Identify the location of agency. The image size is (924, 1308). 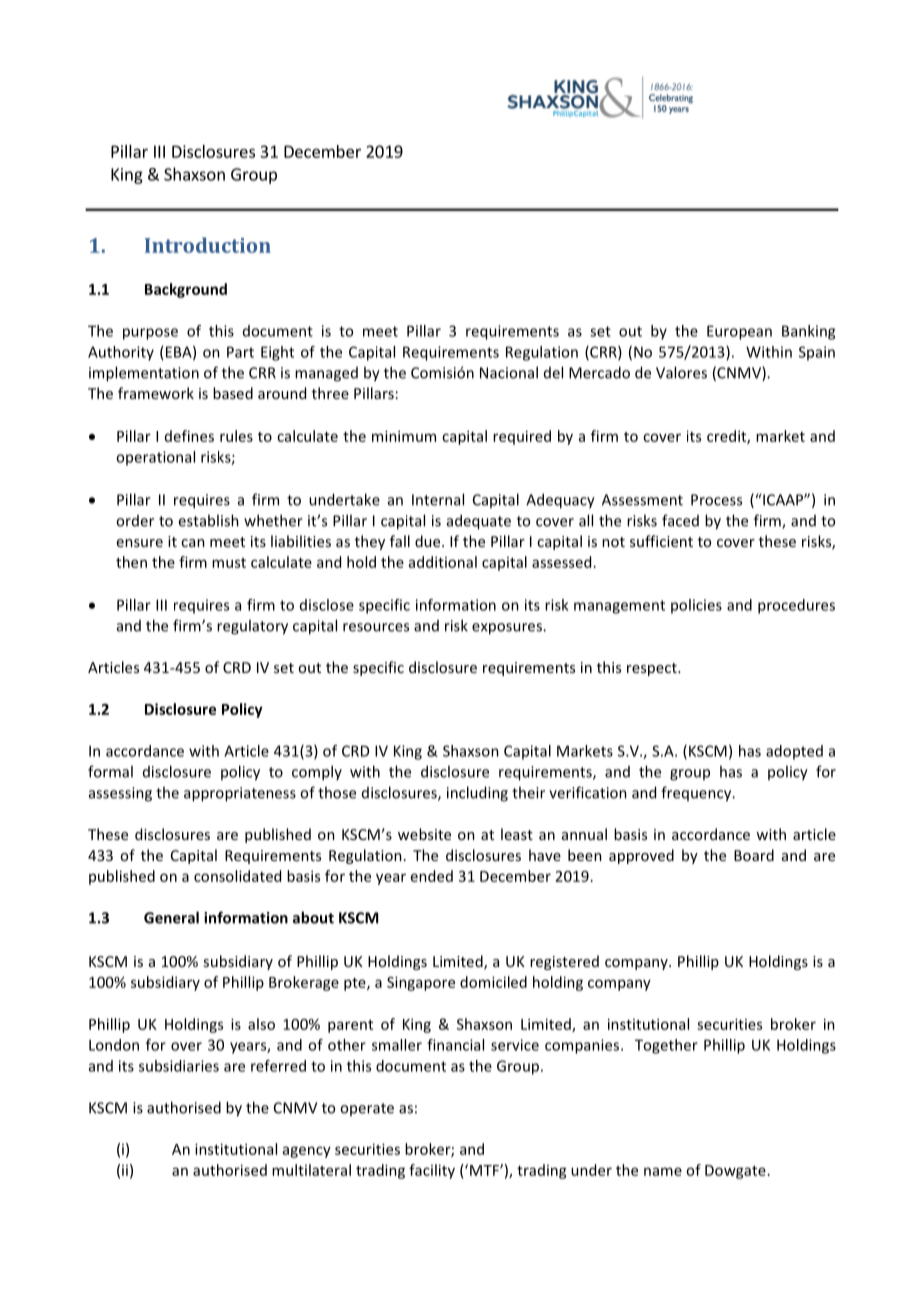
(307, 1152).
